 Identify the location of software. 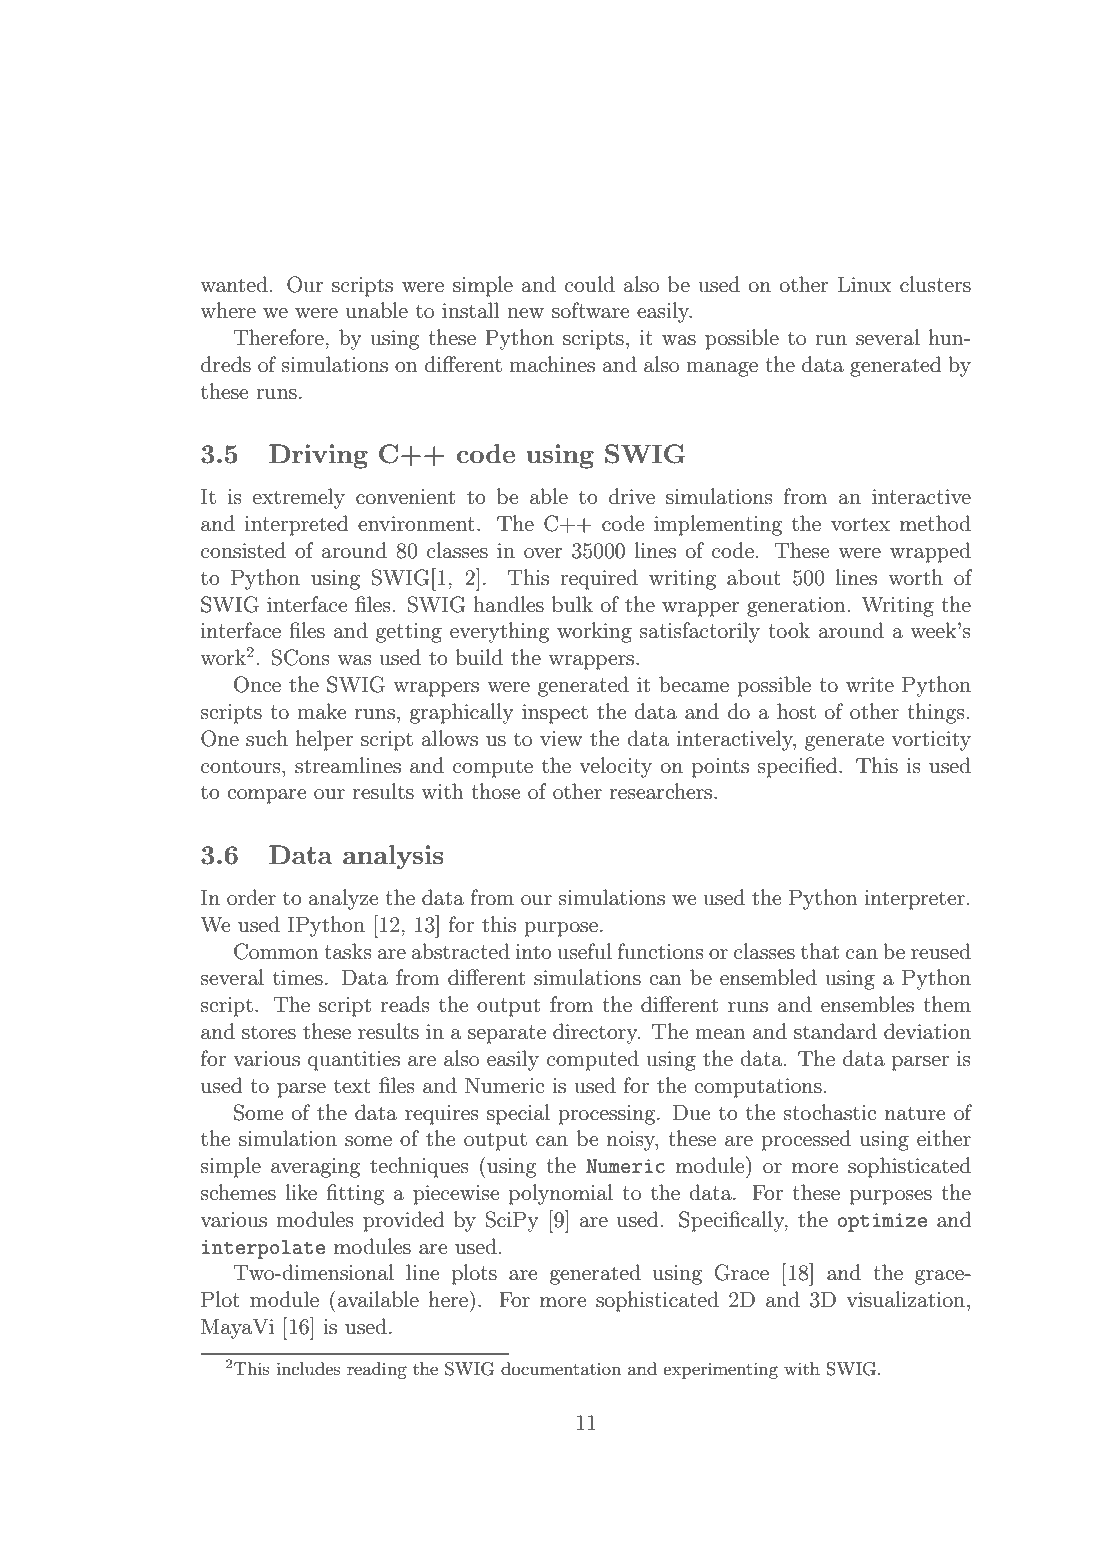
(590, 310).
